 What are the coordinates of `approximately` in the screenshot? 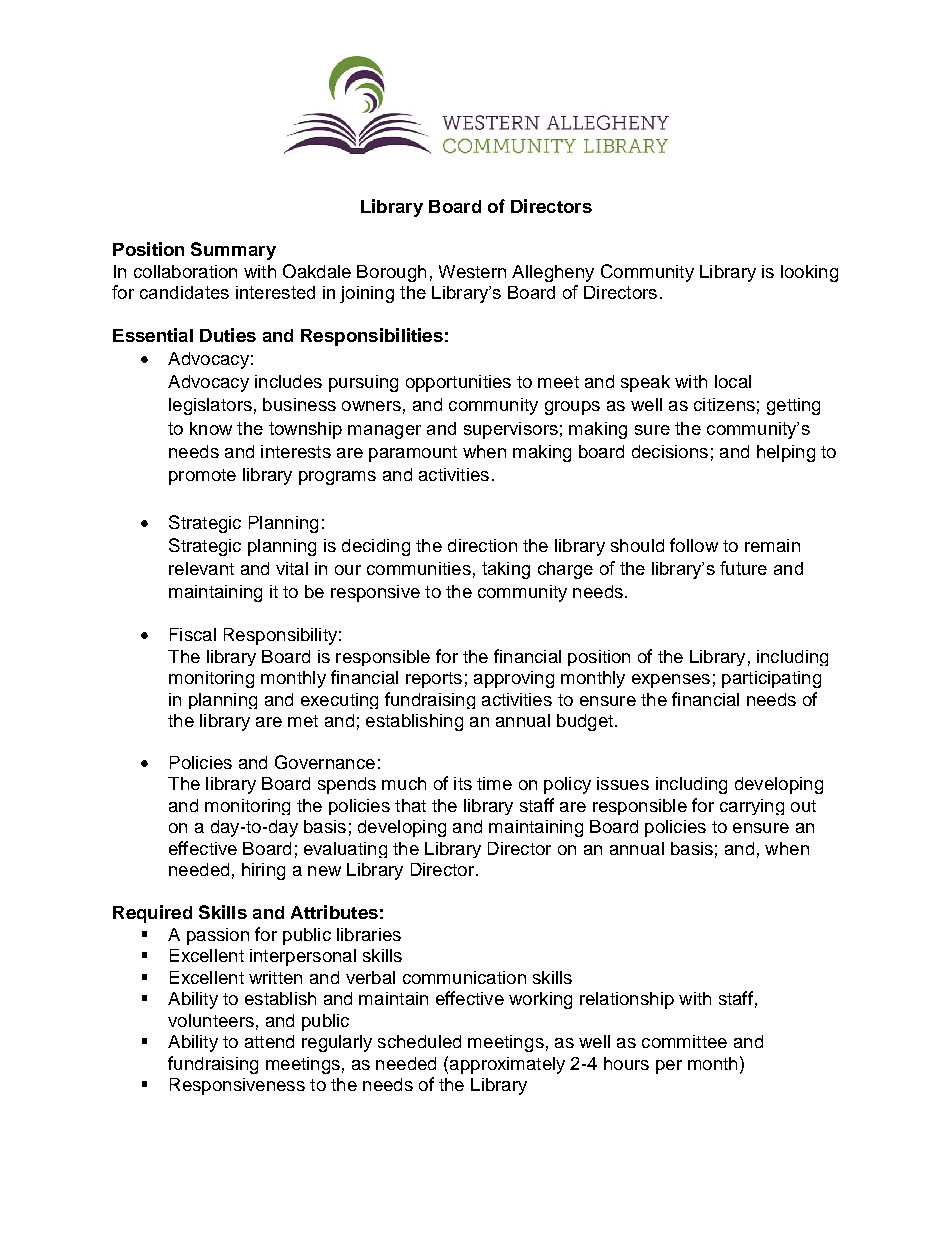 It's located at (507, 1065).
